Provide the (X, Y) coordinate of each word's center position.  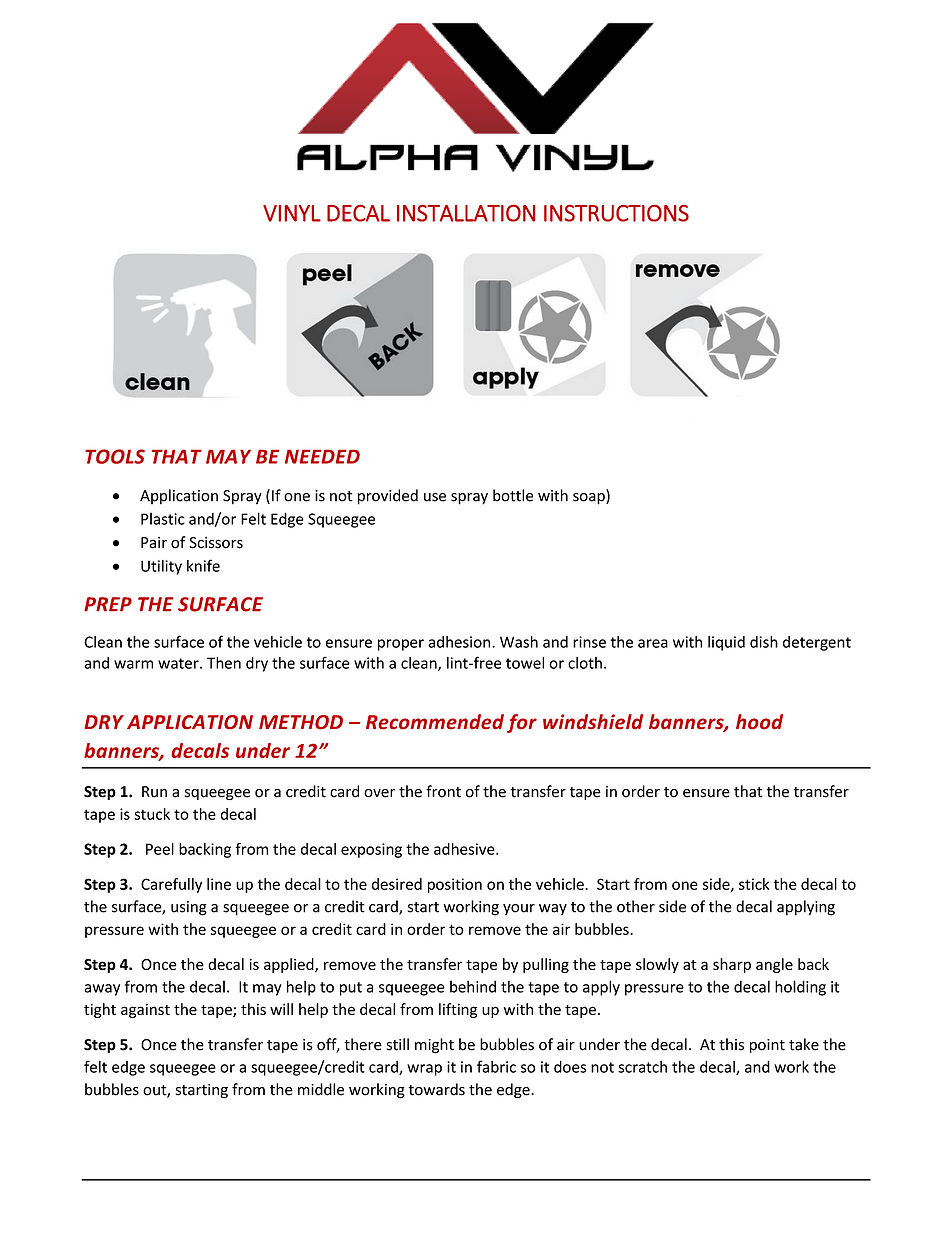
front (443, 791)
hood (759, 722)
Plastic (163, 519)
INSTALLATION (466, 213)
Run (154, 792)
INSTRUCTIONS (616, 213)
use (435, 497)
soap (590, 499)
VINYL (292, 213)
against (145, 1010)
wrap (424, 1070)
